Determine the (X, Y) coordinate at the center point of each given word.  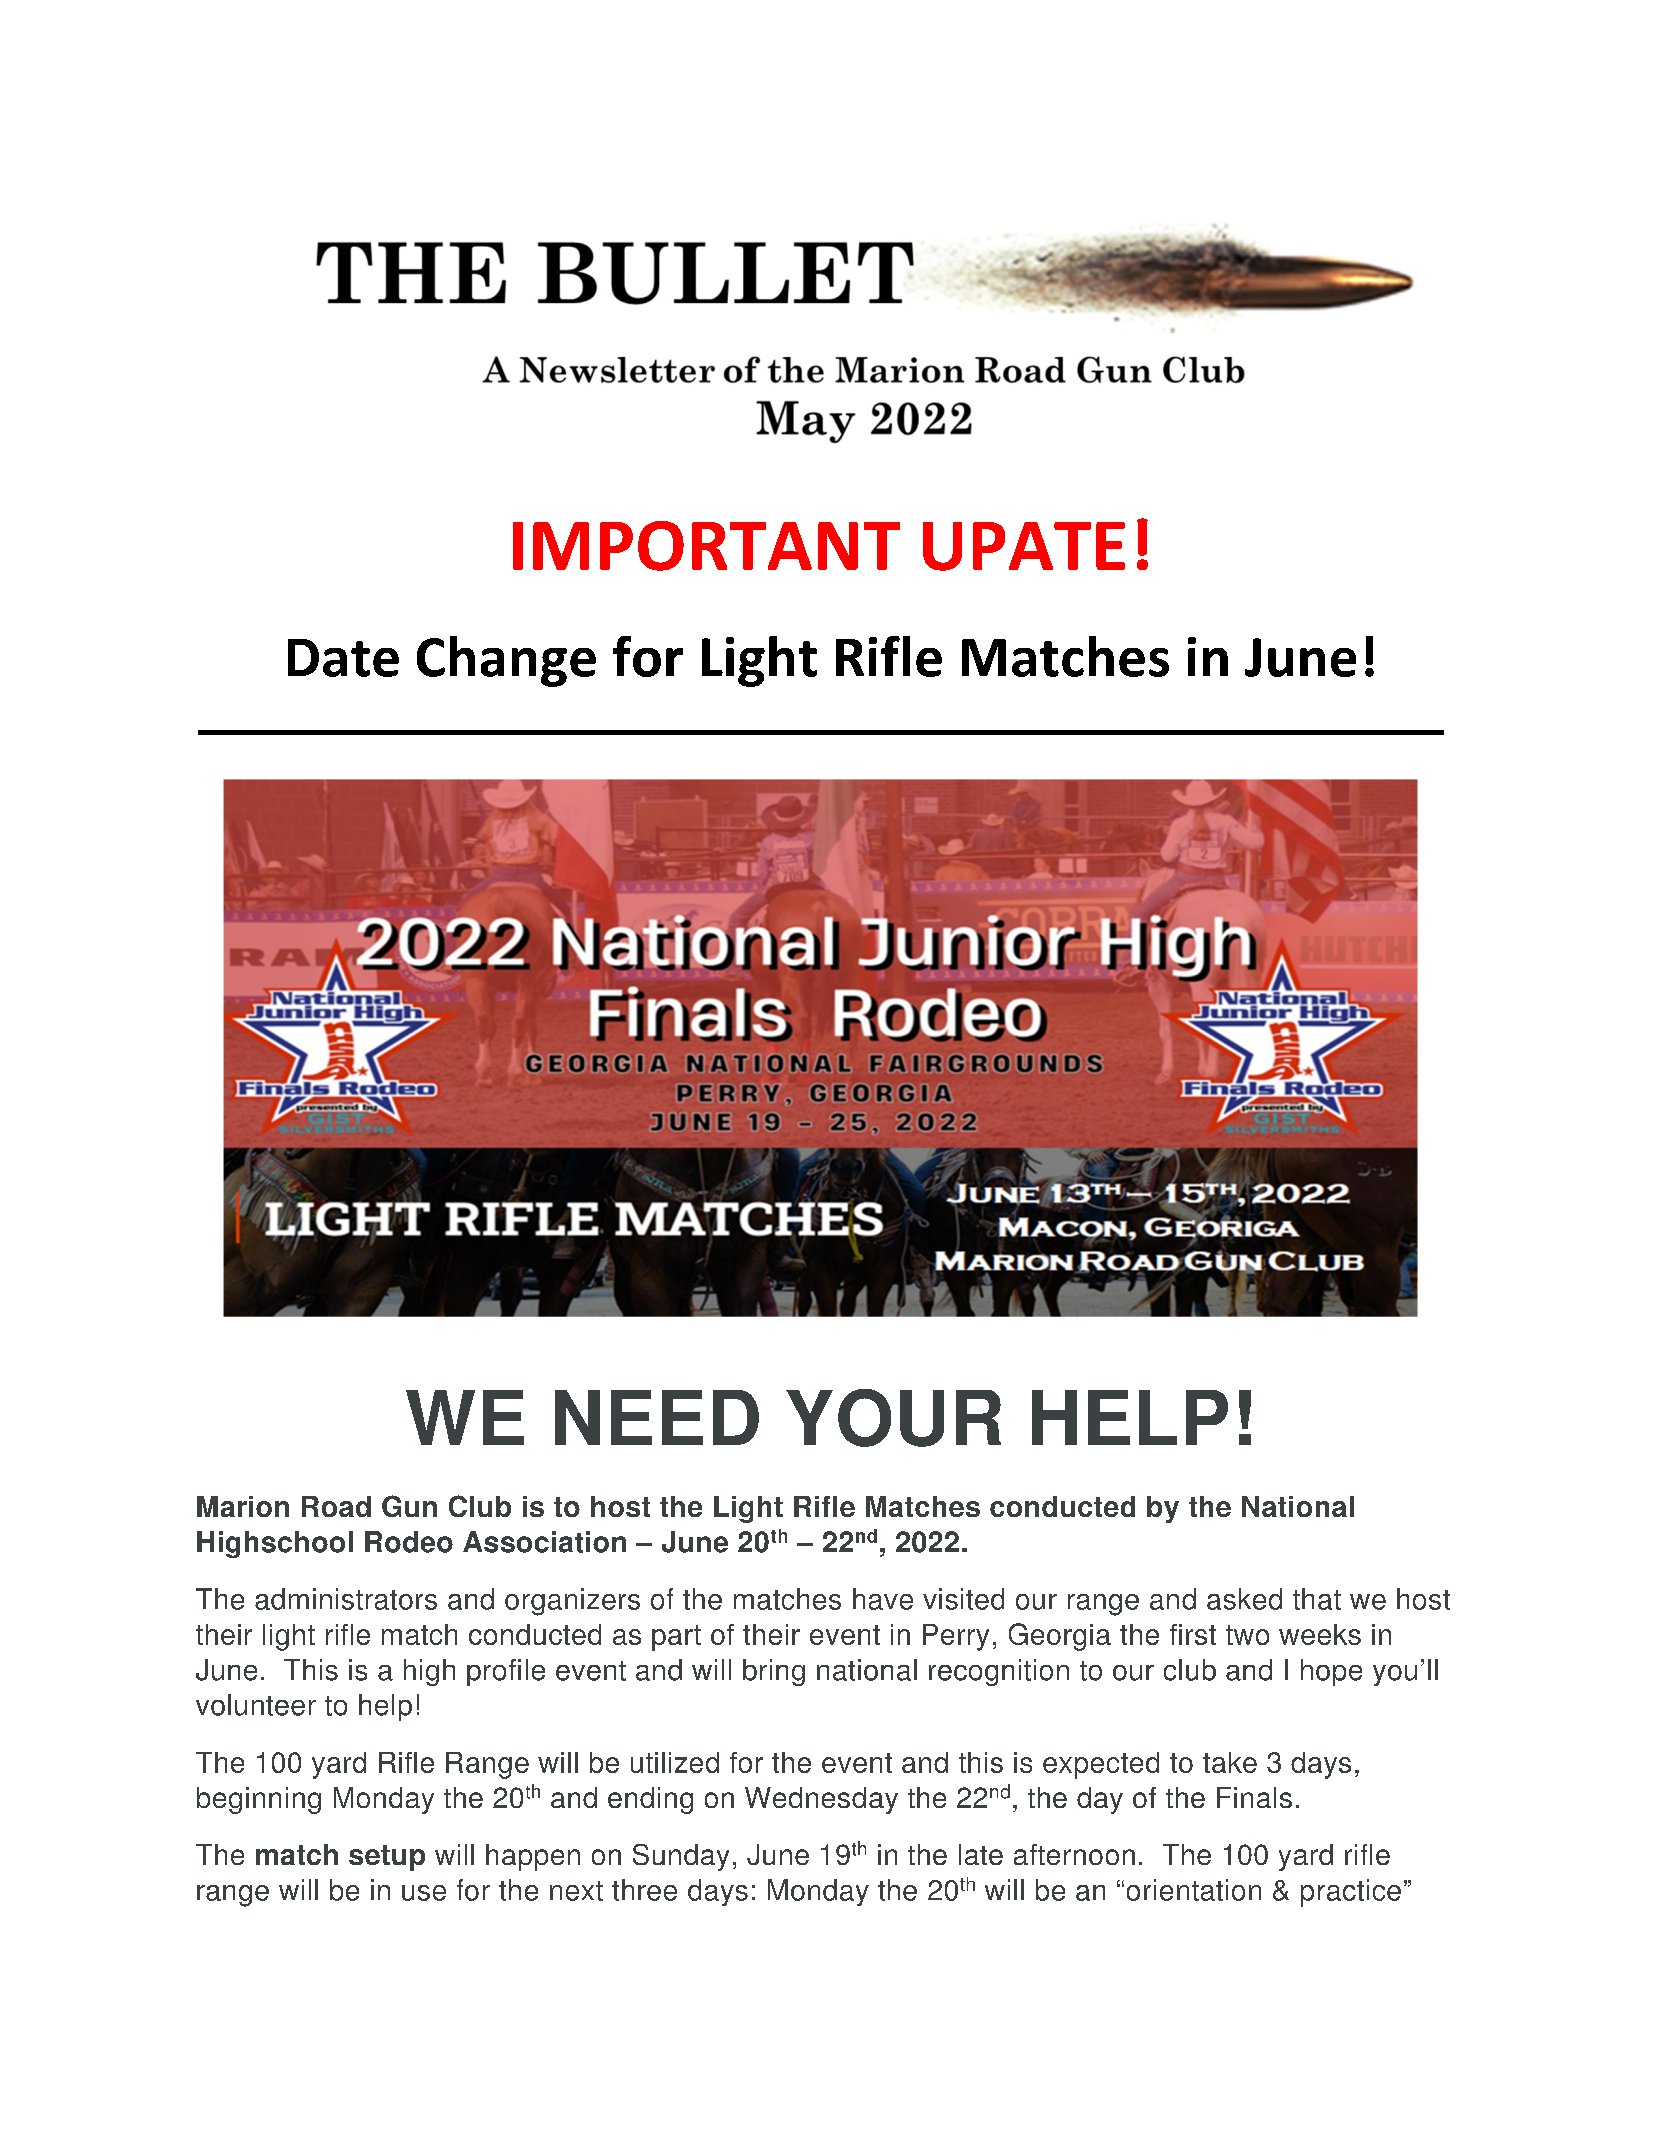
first (1193, 1634)
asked (1244, 1599)
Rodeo (409, 1542)
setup (387, 1858)
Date (343, 658)
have (883, 1599)
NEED (657, 1417)
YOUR (893, 1418)
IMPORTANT (706, 546)
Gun (409, 1506)
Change (506, 661)
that (1317, 1599)
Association (544, 1542)
